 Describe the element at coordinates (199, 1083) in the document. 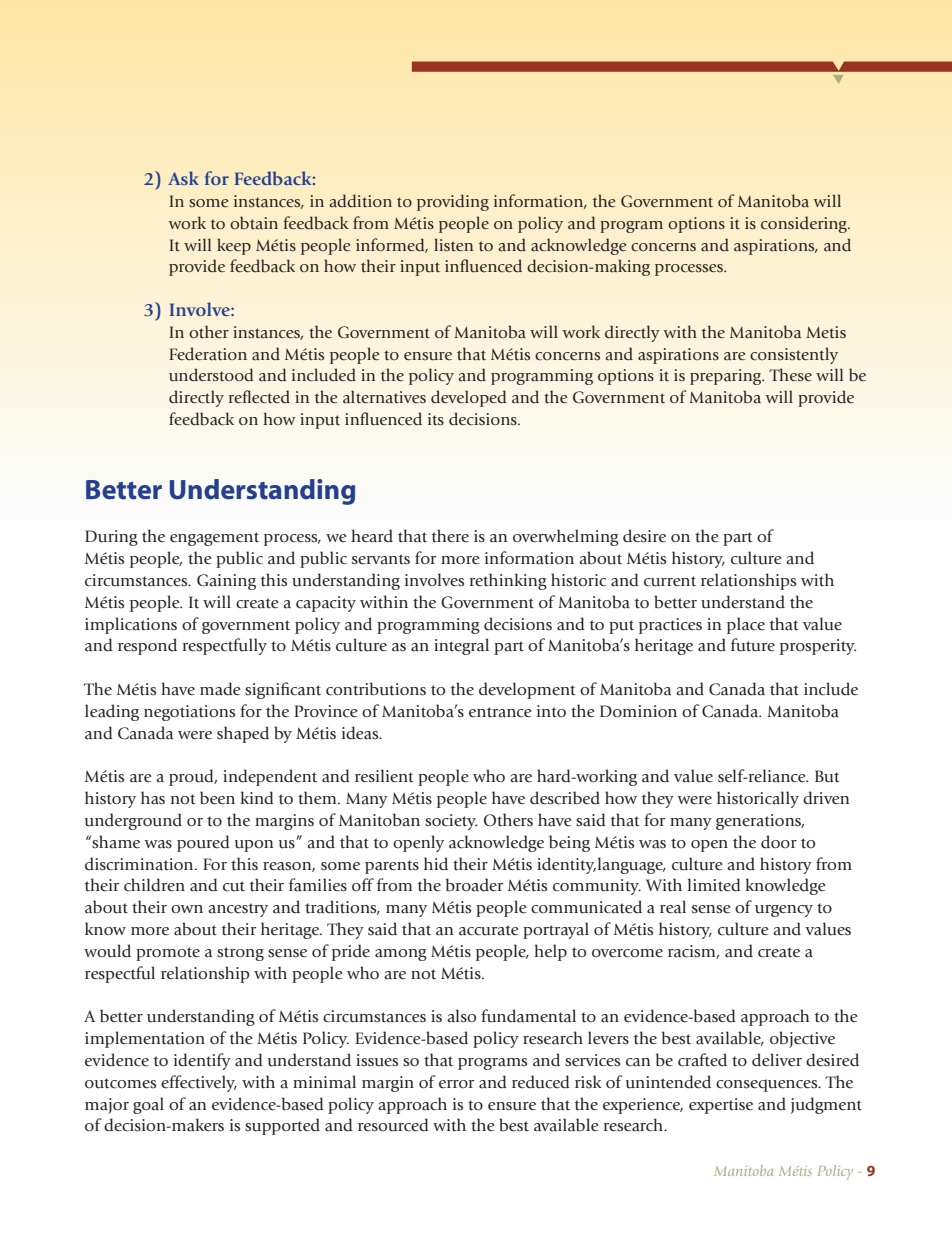

I see `effectively` at that location.
